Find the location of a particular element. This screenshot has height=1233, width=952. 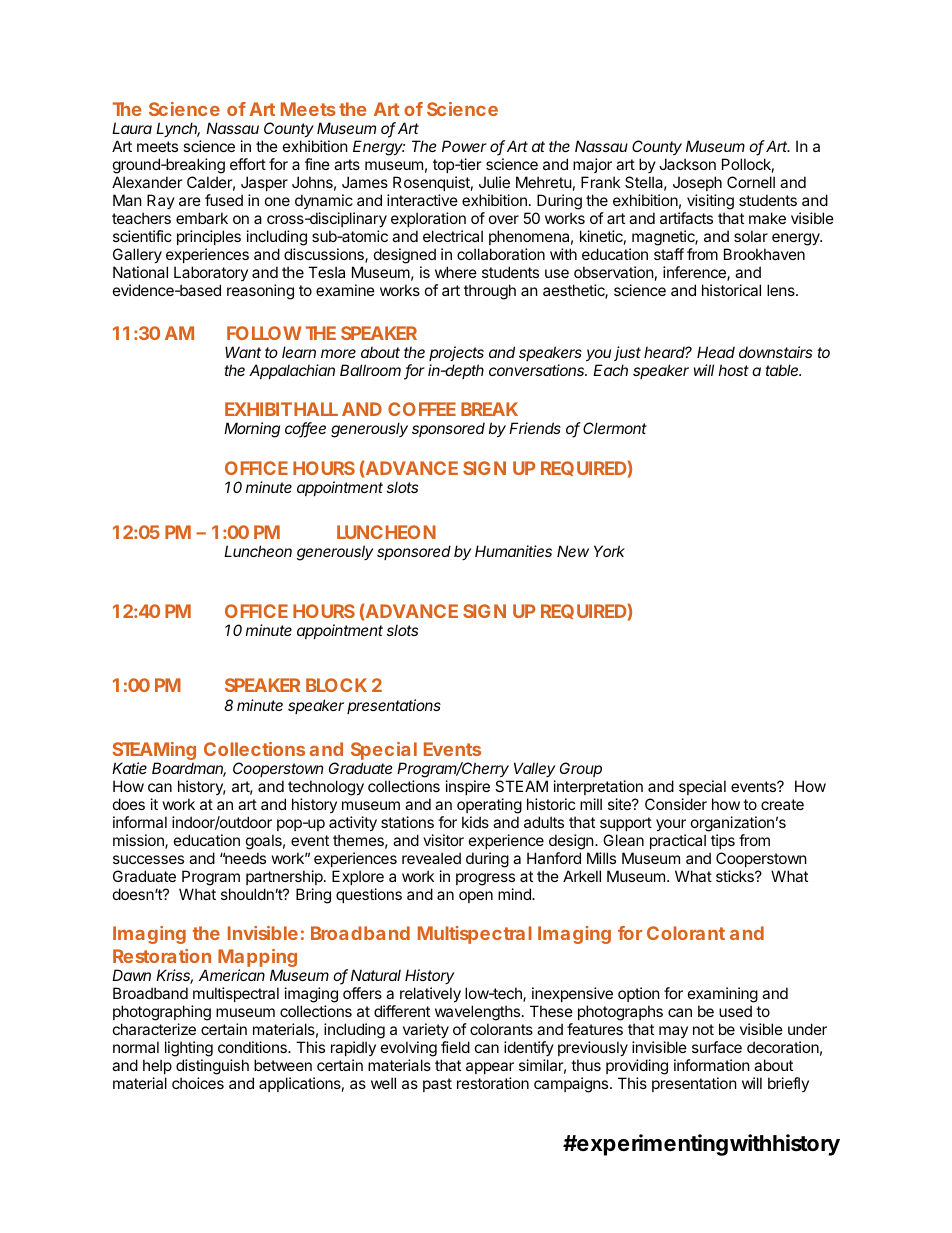

inspire is located at coordinates (468, 787).
